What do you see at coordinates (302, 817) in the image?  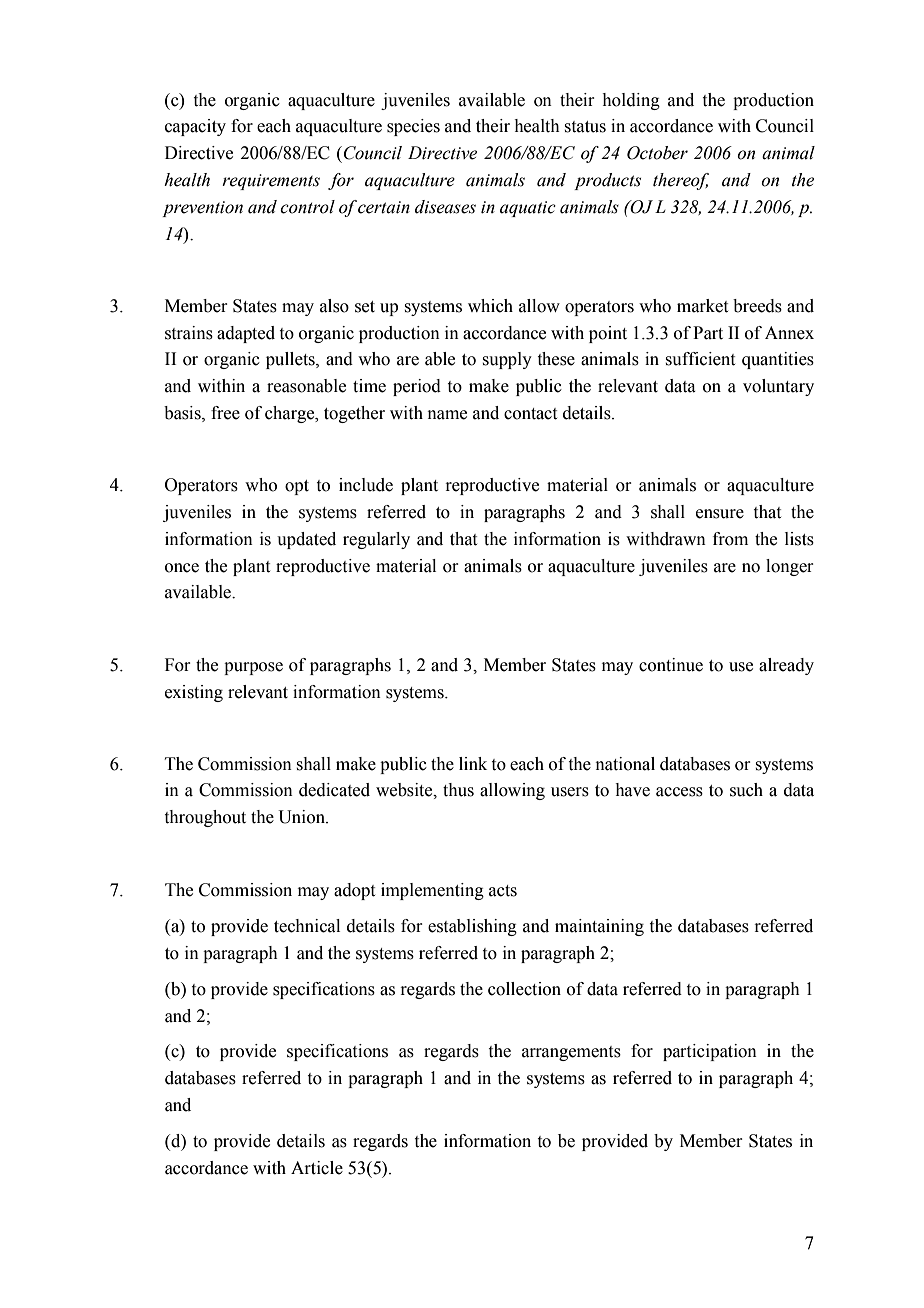 I see `Union` at bounding box center [302, 817].
